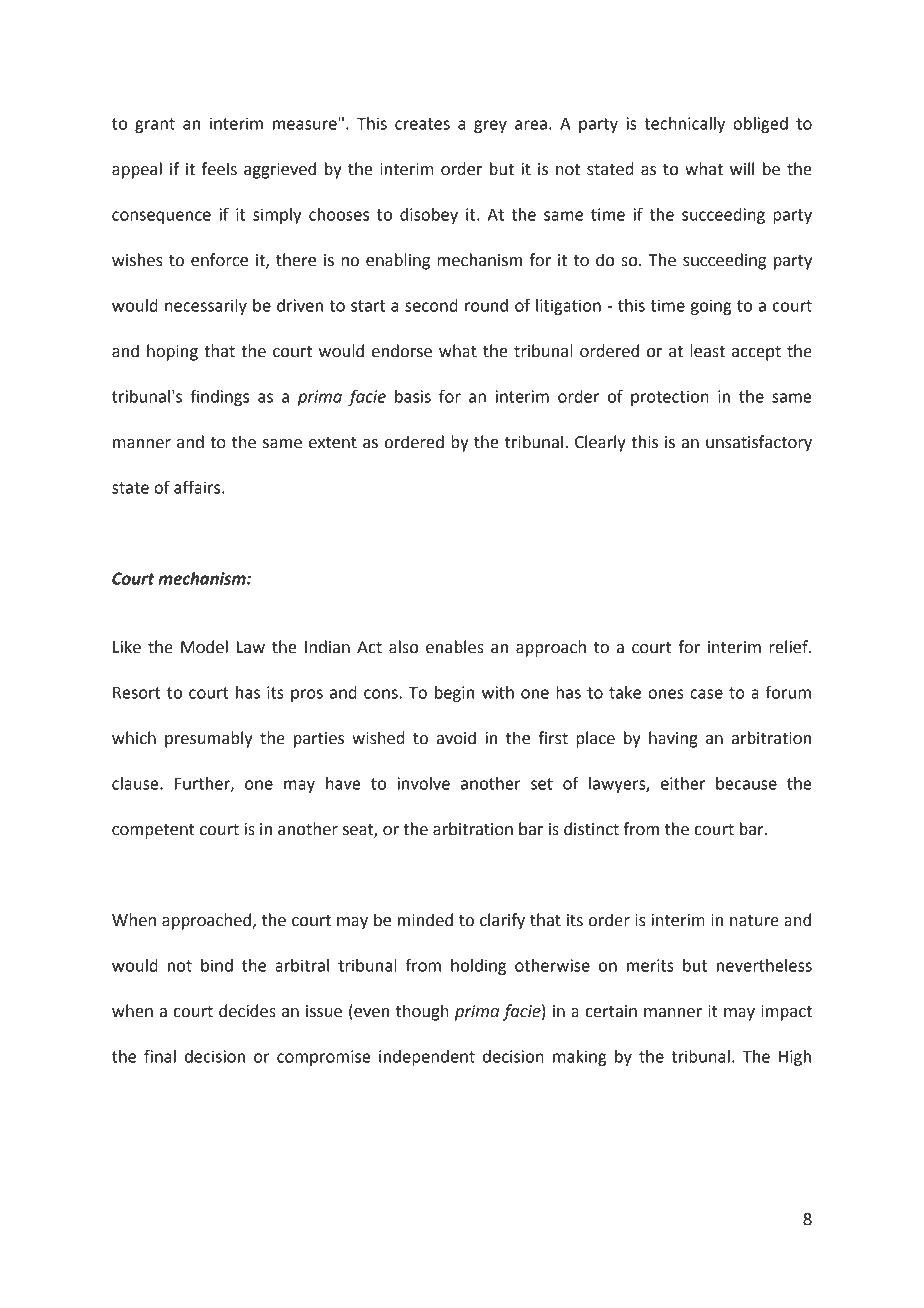 The image size is (924, 1308). I want to click on decides, so click(247, 1011).
